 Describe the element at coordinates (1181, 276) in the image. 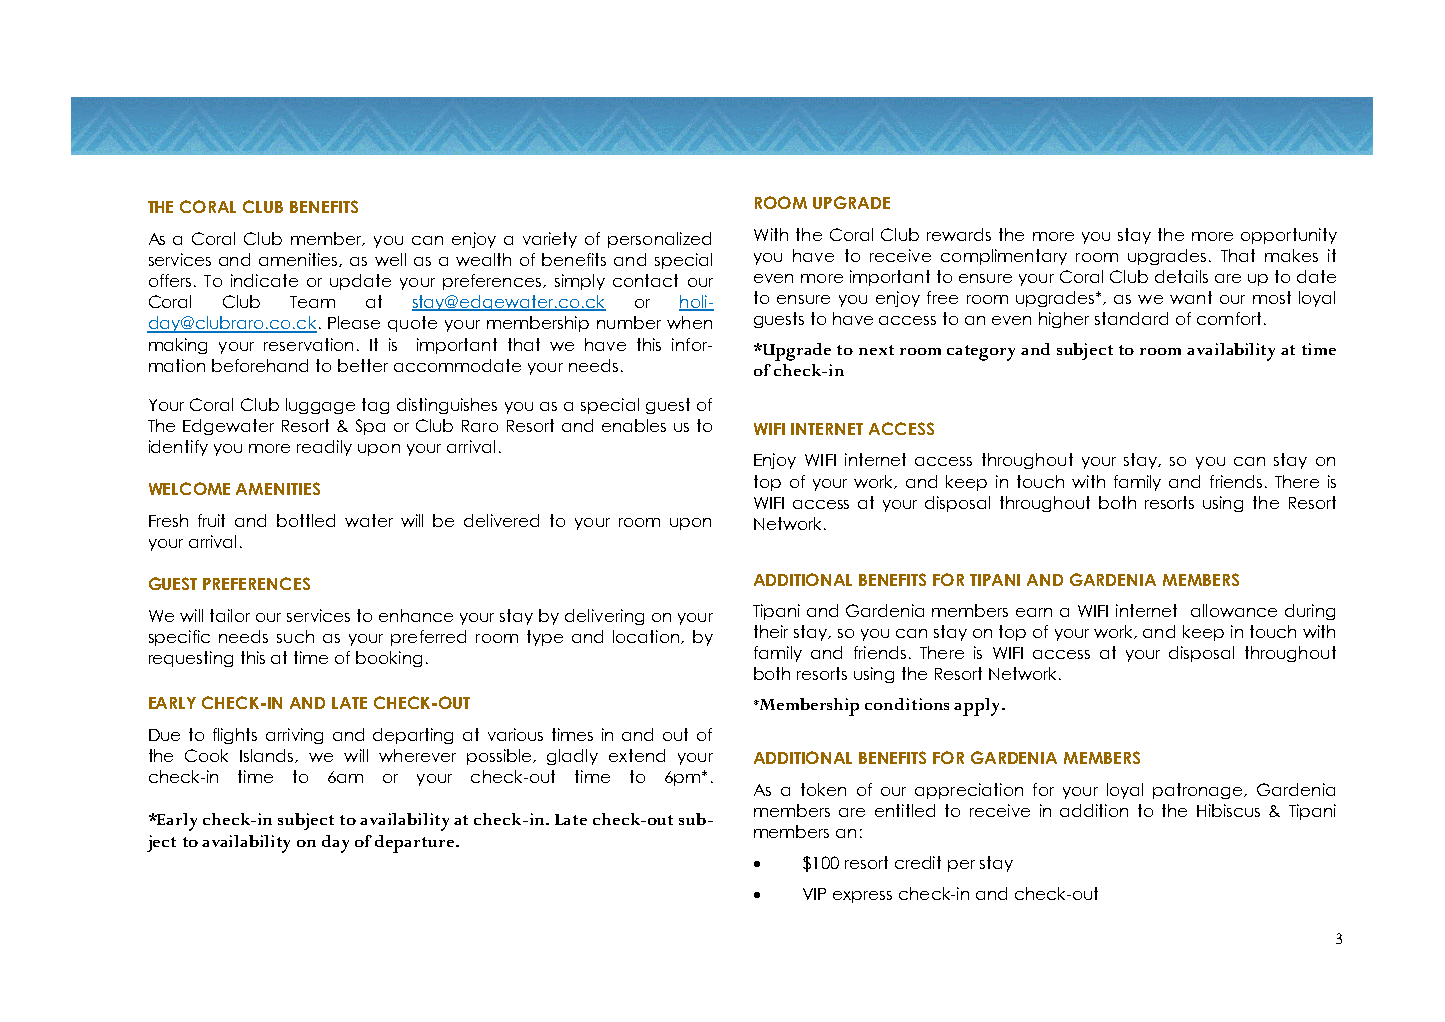

I see `details` at that location.
